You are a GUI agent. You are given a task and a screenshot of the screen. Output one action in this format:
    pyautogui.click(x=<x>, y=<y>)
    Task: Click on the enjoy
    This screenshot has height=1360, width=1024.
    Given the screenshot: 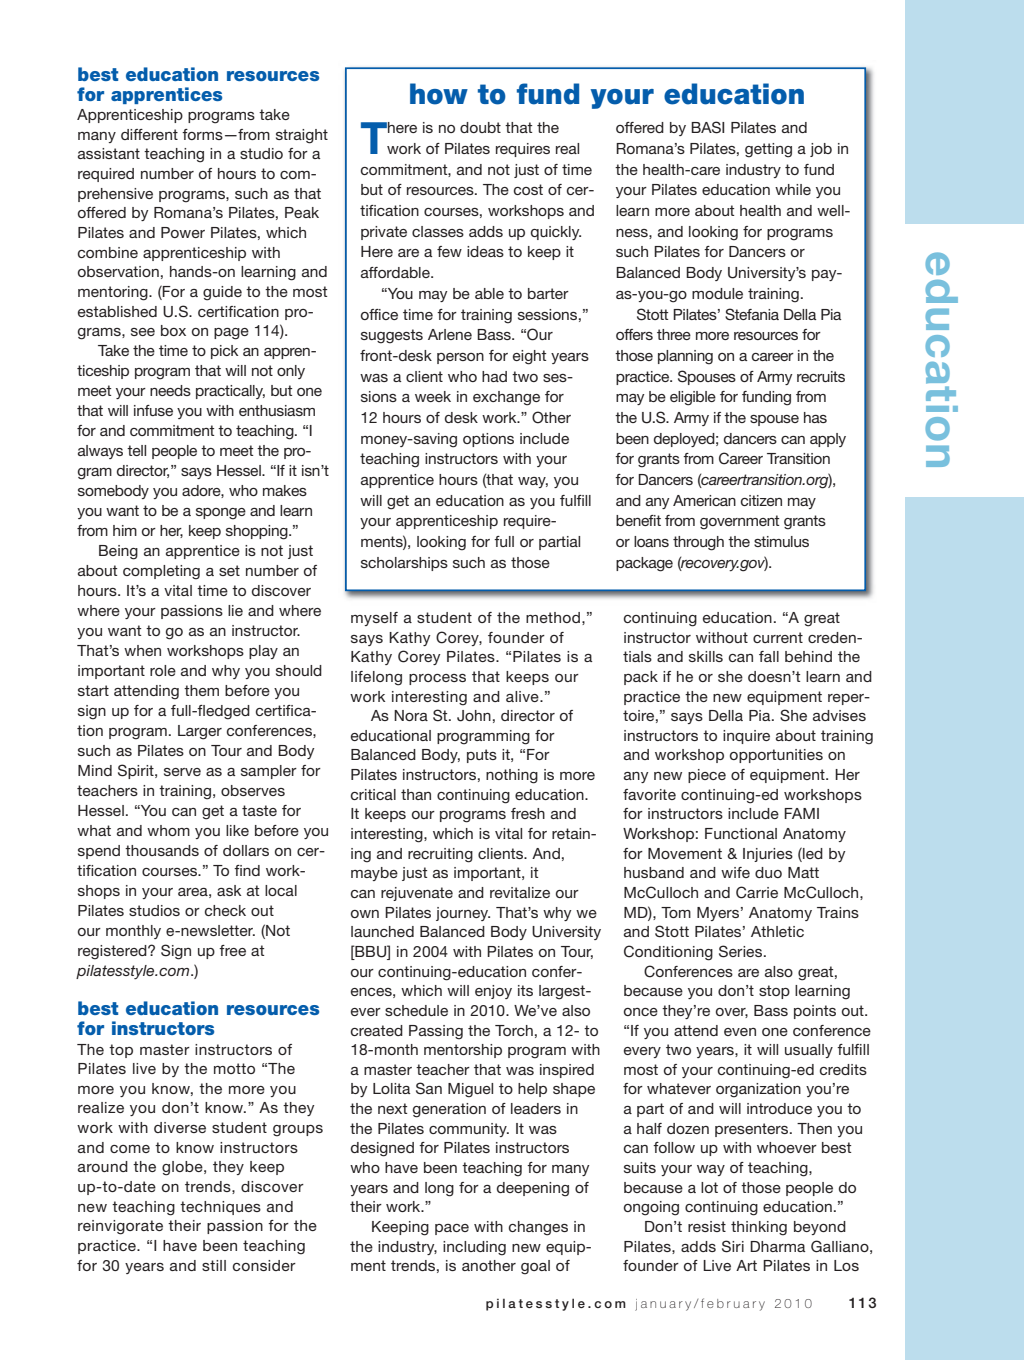 What is the action you would take?
    pyautogui.click(x=493, y=992)
